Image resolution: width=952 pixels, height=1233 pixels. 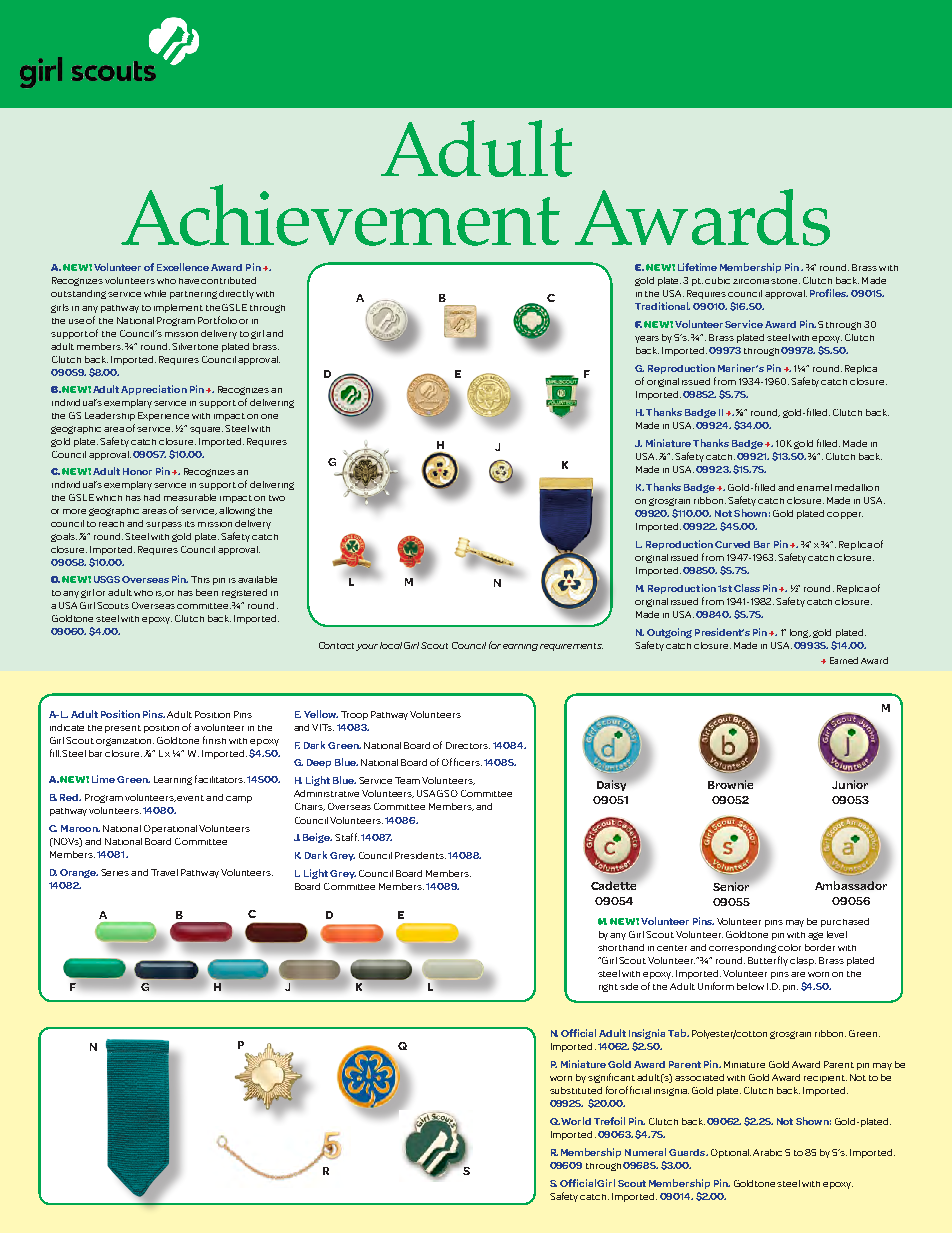 What do you see at coordinates (340, 215) in the screenshot?
I see `Achievement` at bounding box center [340, 215].
